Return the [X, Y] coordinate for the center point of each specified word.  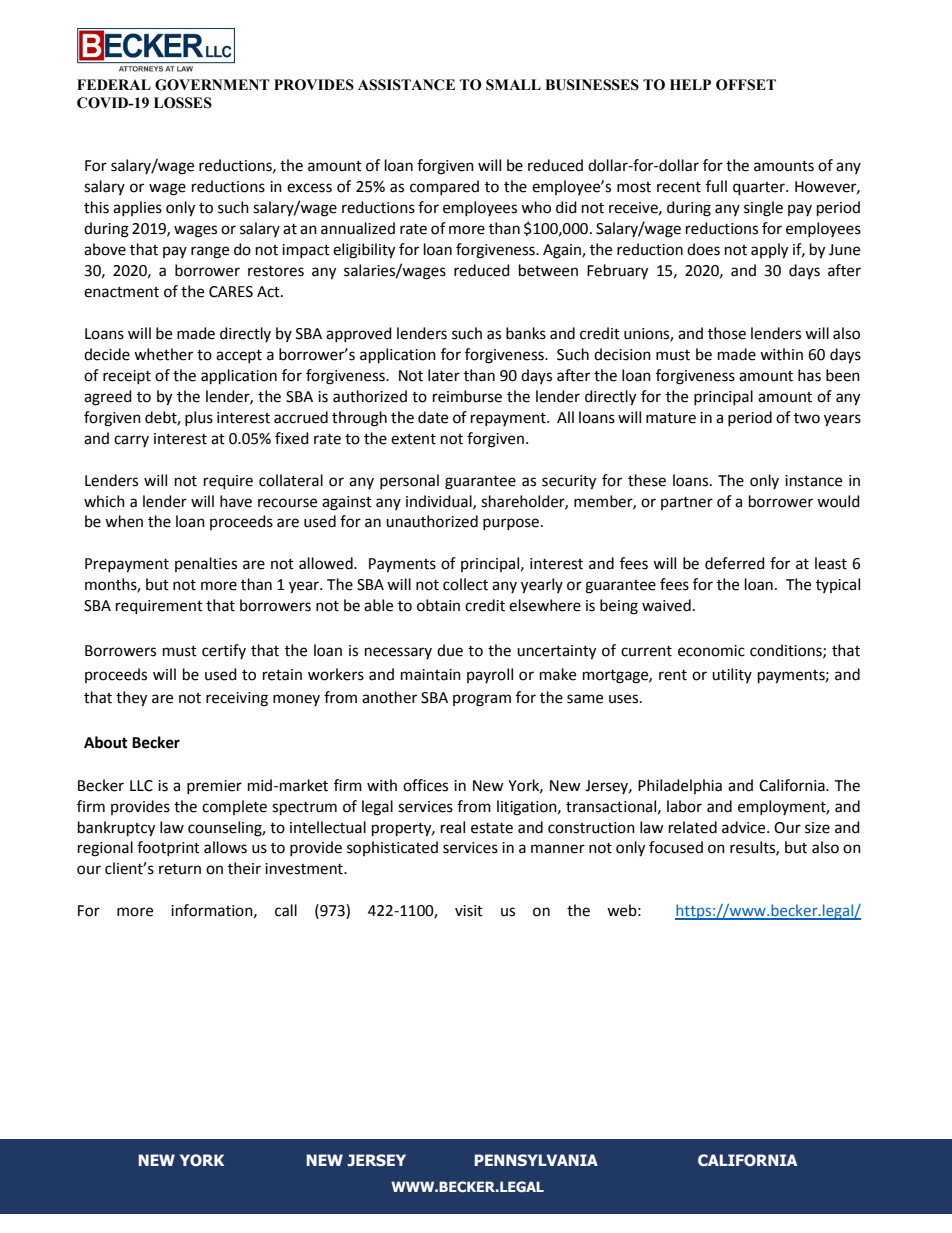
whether [163, 354]
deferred [735, 563]
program [482, 700]
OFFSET [746, 85]
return [180, 869]
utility [732, 675]
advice [745, 827]
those [727, 333]
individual [440, 502]
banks [526, 333]
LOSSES [183, 103]
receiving [237, 699]
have [236, 501]
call [286, 910]
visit [469, 911]
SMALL [513, 85]
